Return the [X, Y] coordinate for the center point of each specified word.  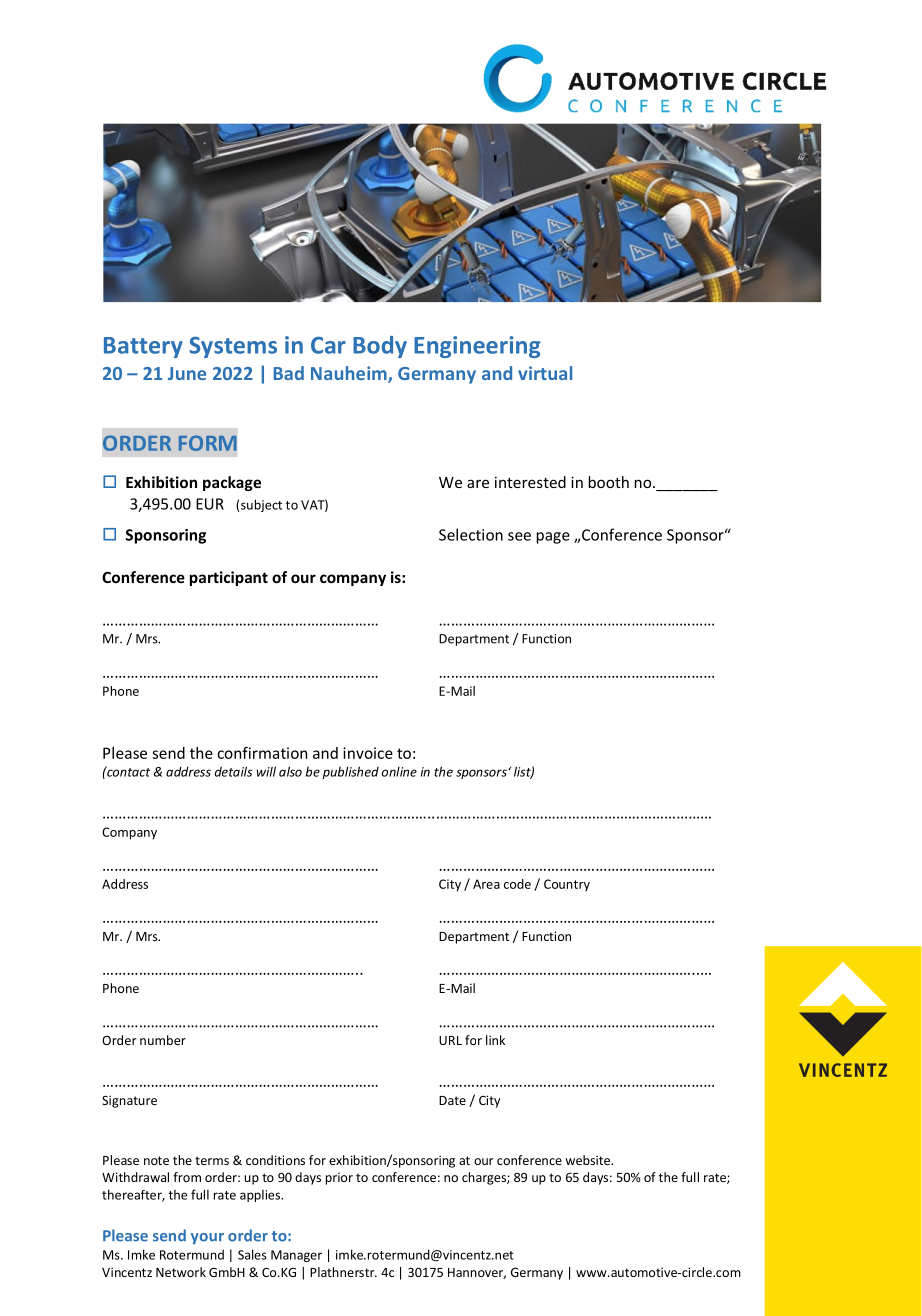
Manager [296, 1256]
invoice [368, 753]
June [187, 373]
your [207, 1238]
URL [450, 1040]
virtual [545, 373]
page [553, 538]
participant [229, 578]
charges [485, 1178]
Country [567, 885]
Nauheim [350, 374]
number [163, 1040]
